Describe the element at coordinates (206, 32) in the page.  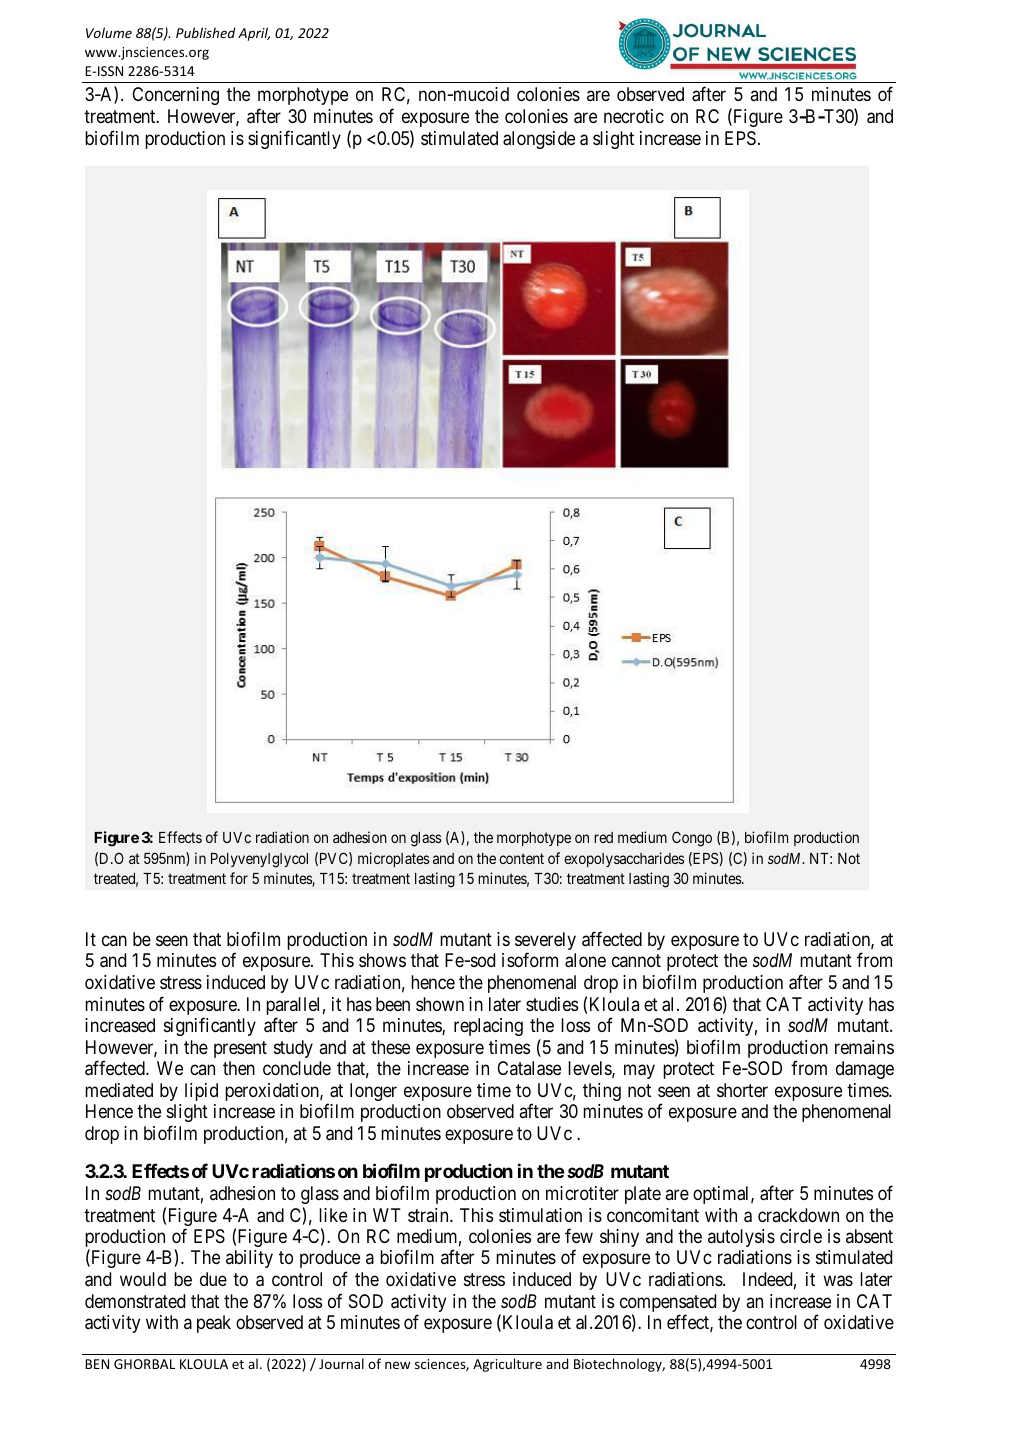
I see `Published` at that location.
